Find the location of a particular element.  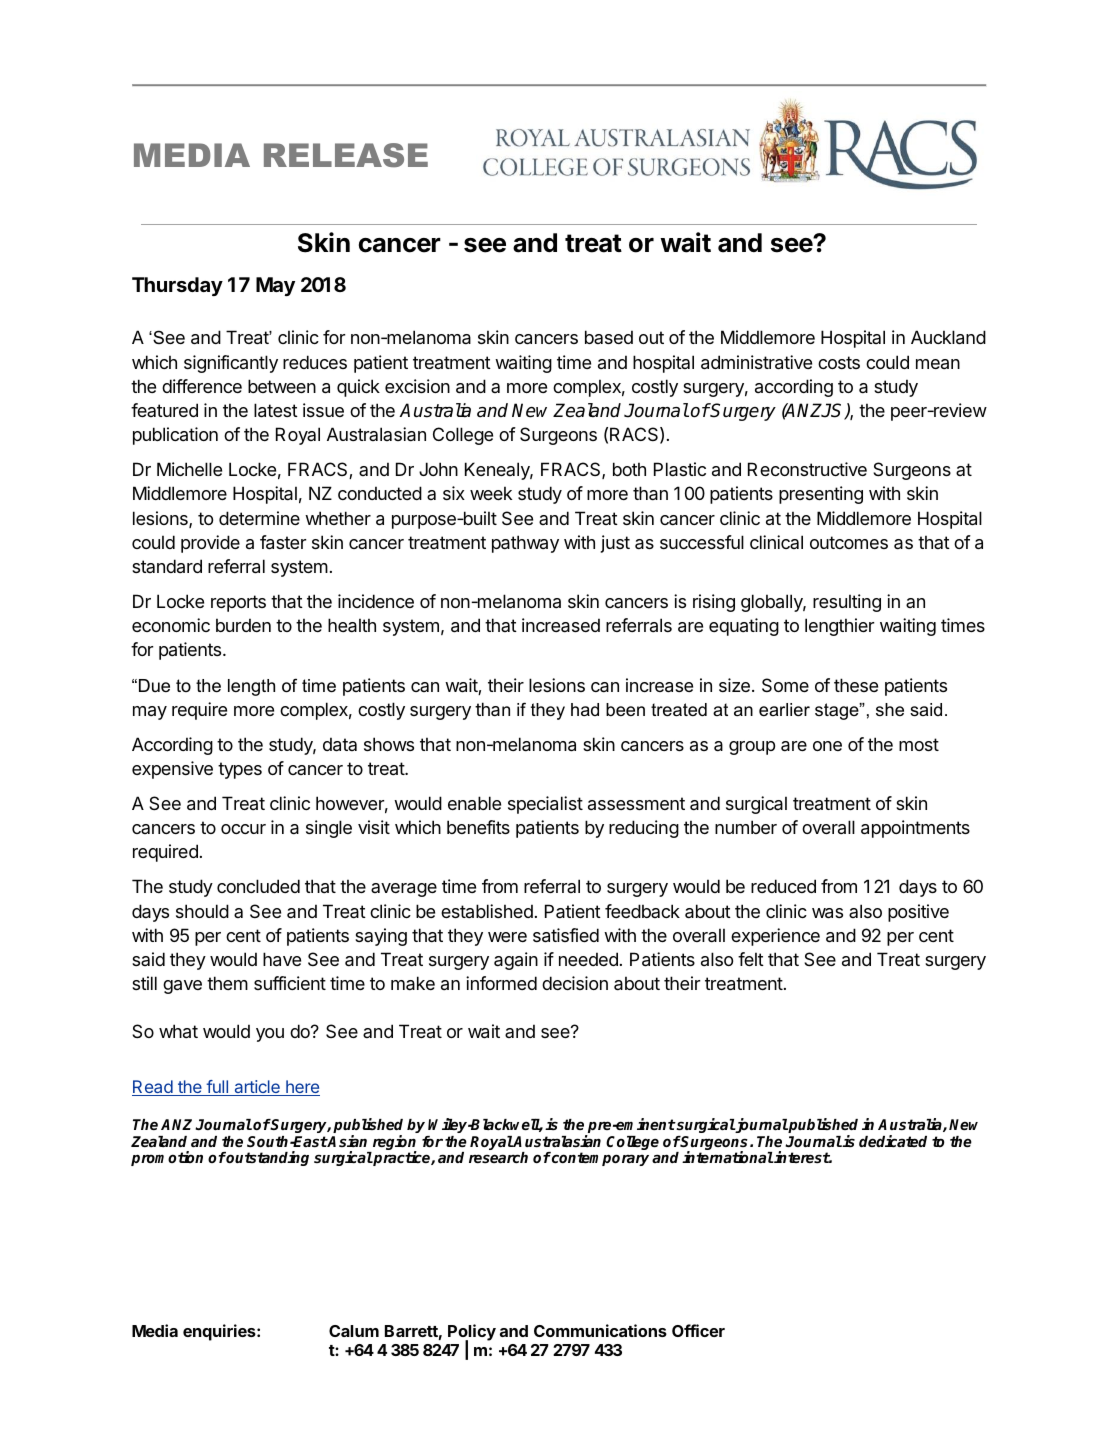

felt is located at coordinates (751, 959).
